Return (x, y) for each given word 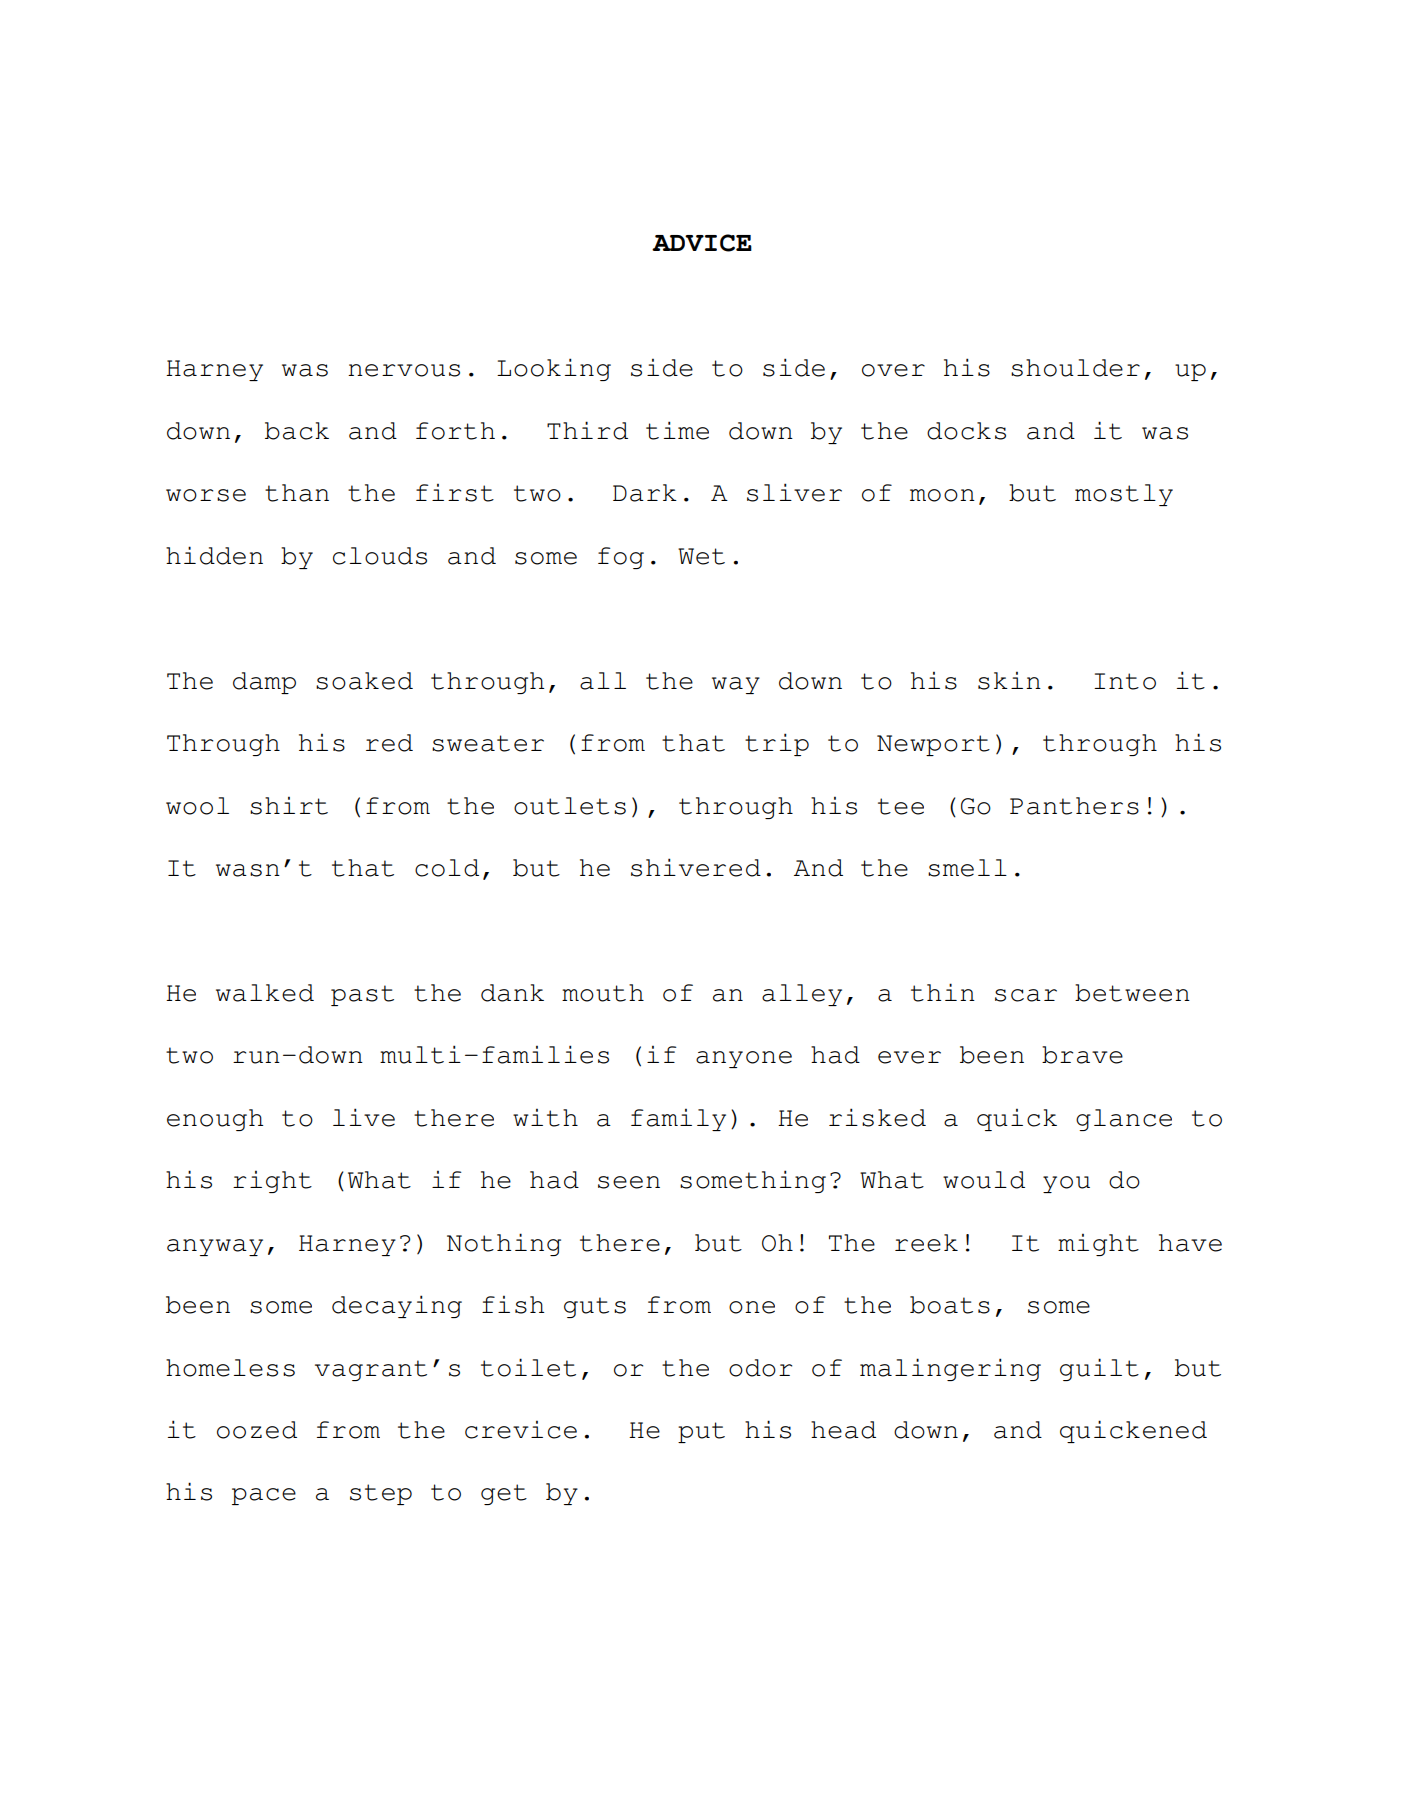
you (1066, 1184)
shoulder (1075, 368)
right (272, 1182)
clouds (380, 556)
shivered (696, 867)
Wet (701, 556)
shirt (289, 806)
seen (629, 1182)
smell (967, 868)
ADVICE (702, 243)
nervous (404, 370)
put (701, 1432)
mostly (1124, 495)
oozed (257, 1430)
